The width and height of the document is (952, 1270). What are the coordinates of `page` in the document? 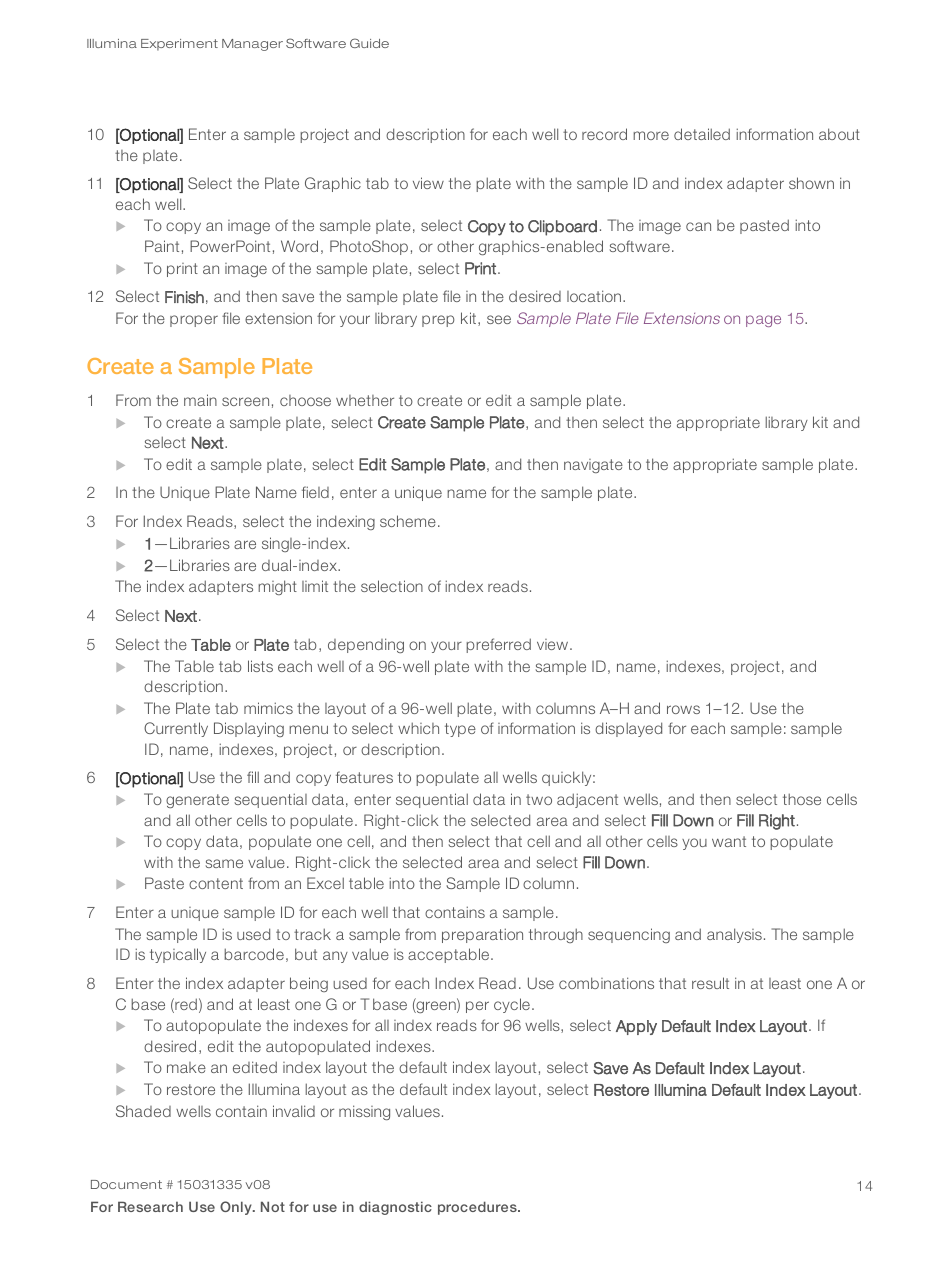 It's located at (763, 321).
